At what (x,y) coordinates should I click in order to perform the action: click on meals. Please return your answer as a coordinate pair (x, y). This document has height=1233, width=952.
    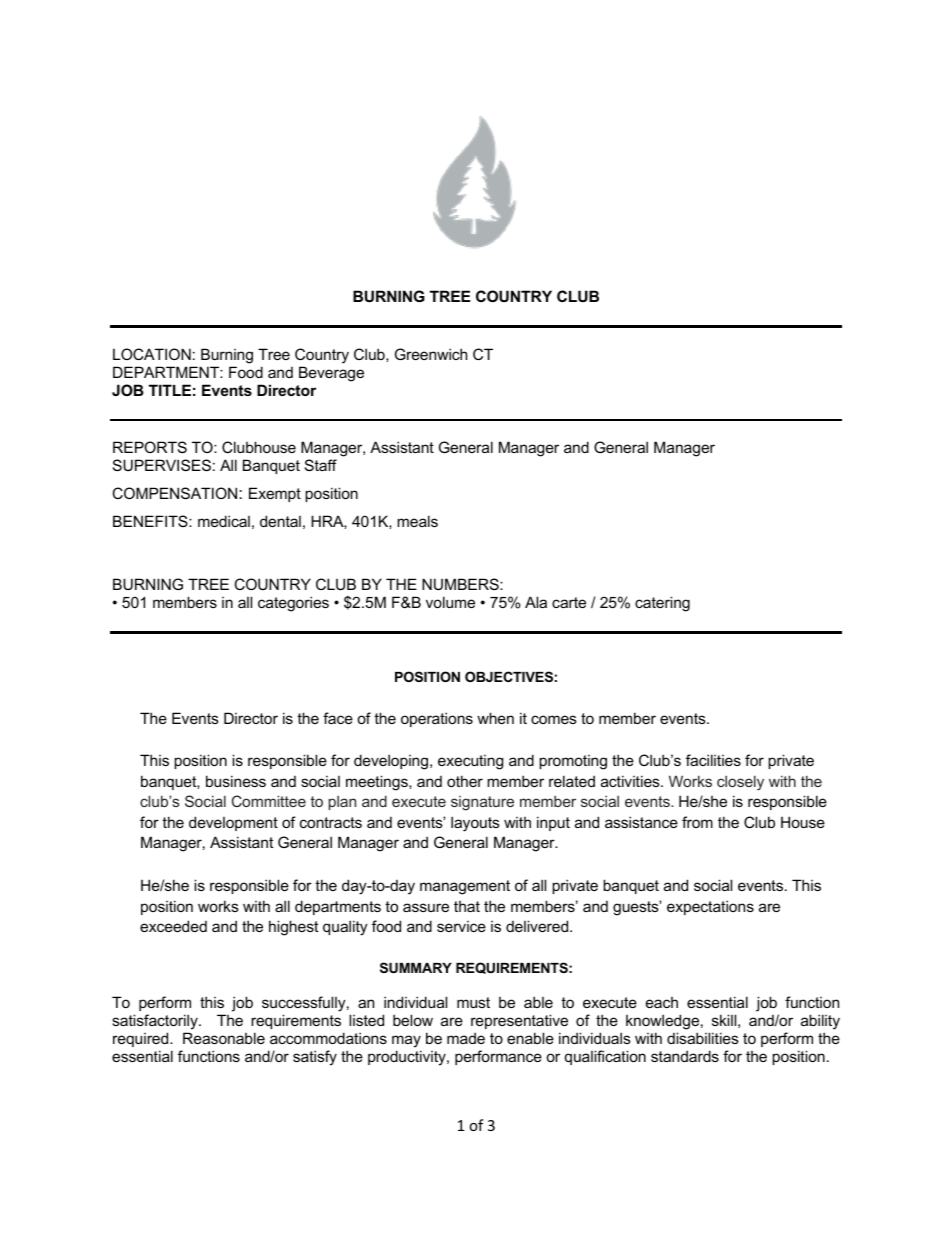
    Looking at the image, I should click on (417, 521).
